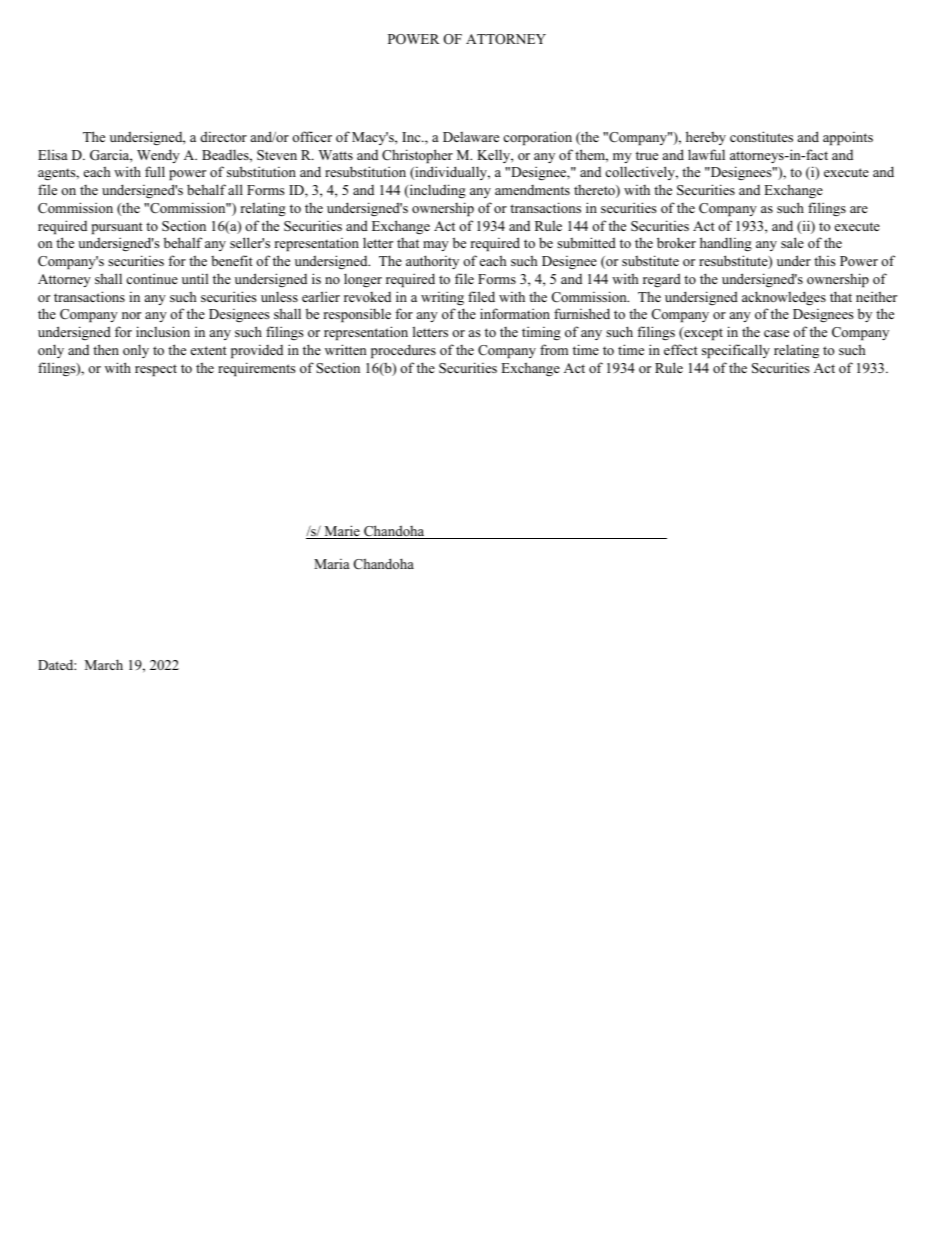  I want to click on March, so click(104, 664).
